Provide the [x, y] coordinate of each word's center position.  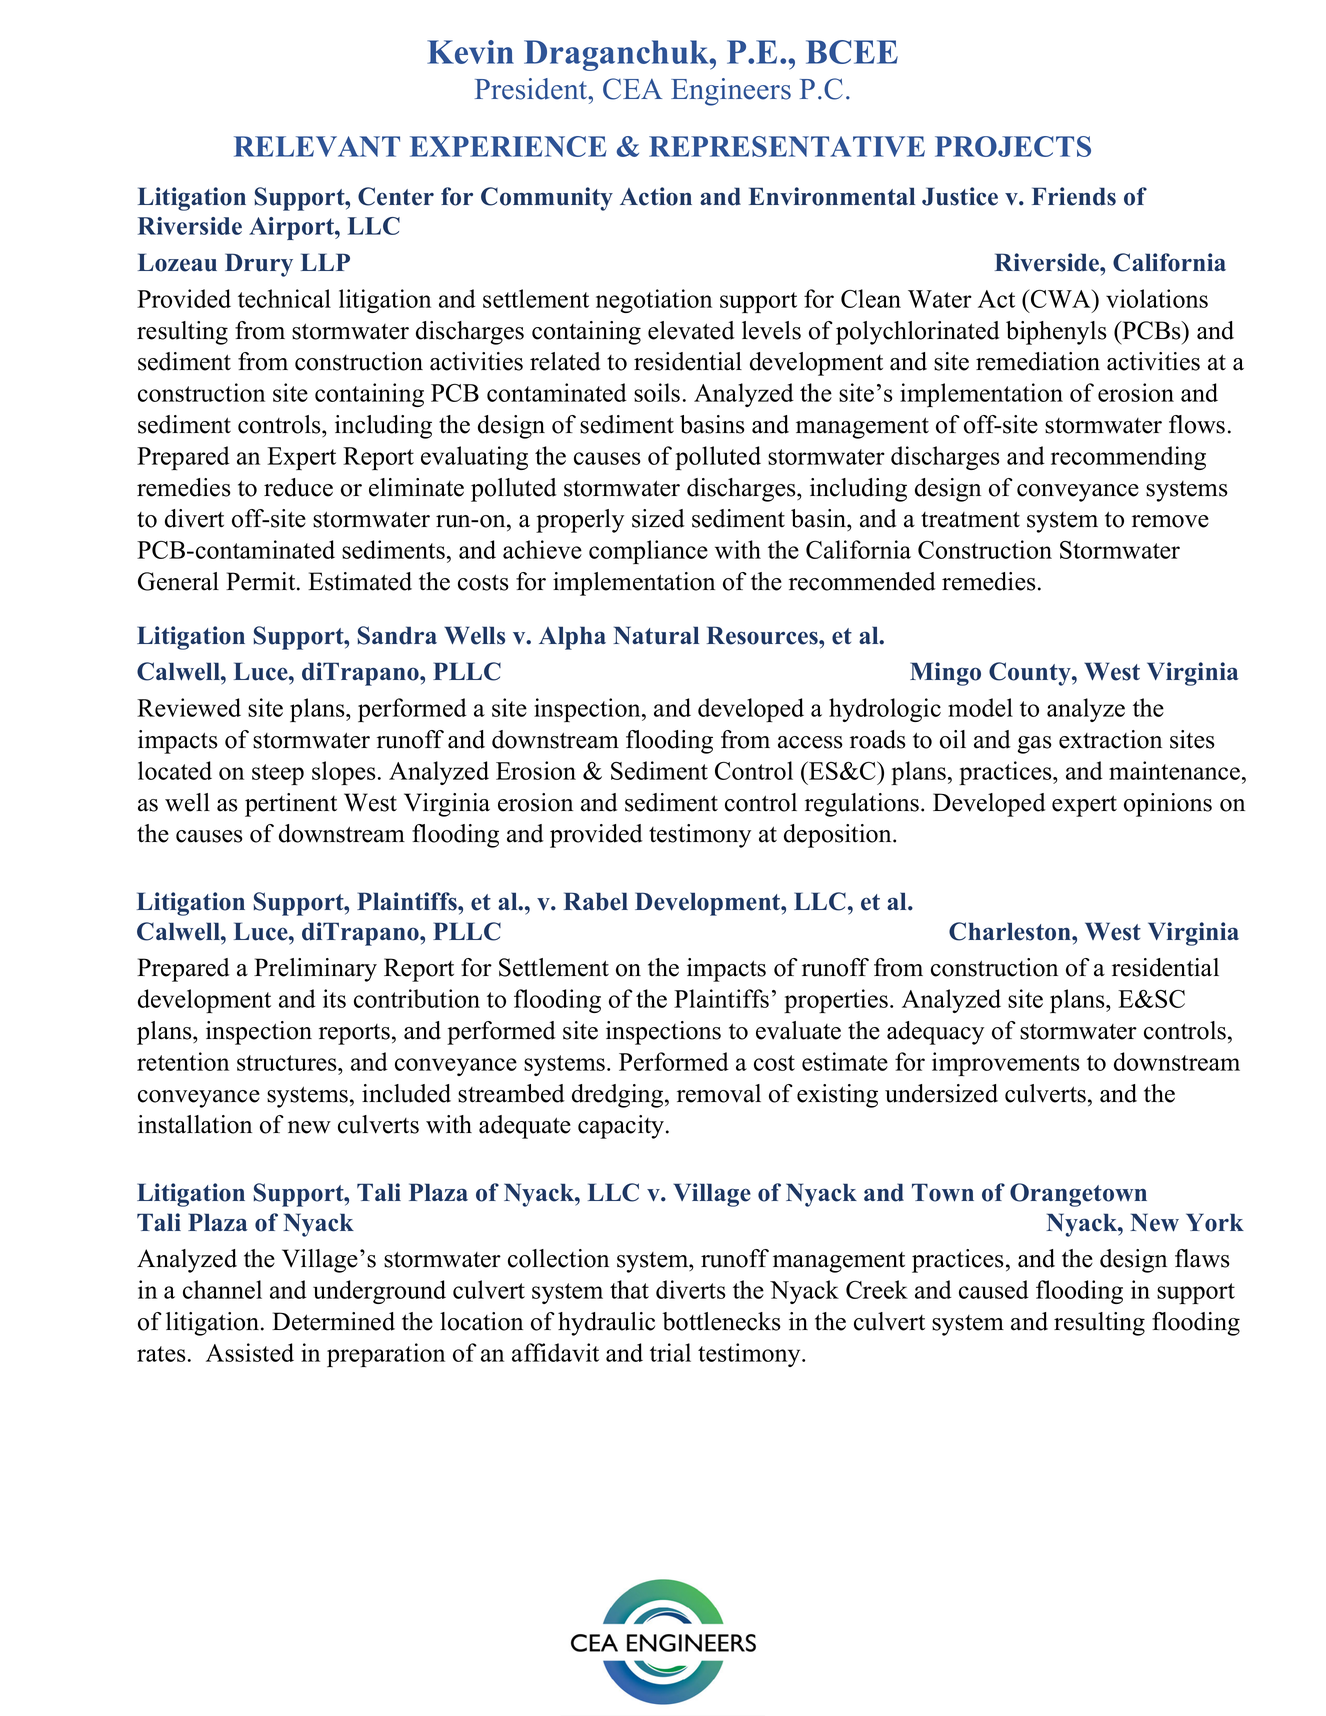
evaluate [798, 1030]
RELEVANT [317, 146]
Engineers [731, 92]
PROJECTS [1013, 146]
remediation [1038, 361]
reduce [298, 487]
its [334, 998]
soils [657, 392]
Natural [656, 635]
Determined [333, 1321]
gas [1035, 745]
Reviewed [189, 707]
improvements [1006, 1064]
